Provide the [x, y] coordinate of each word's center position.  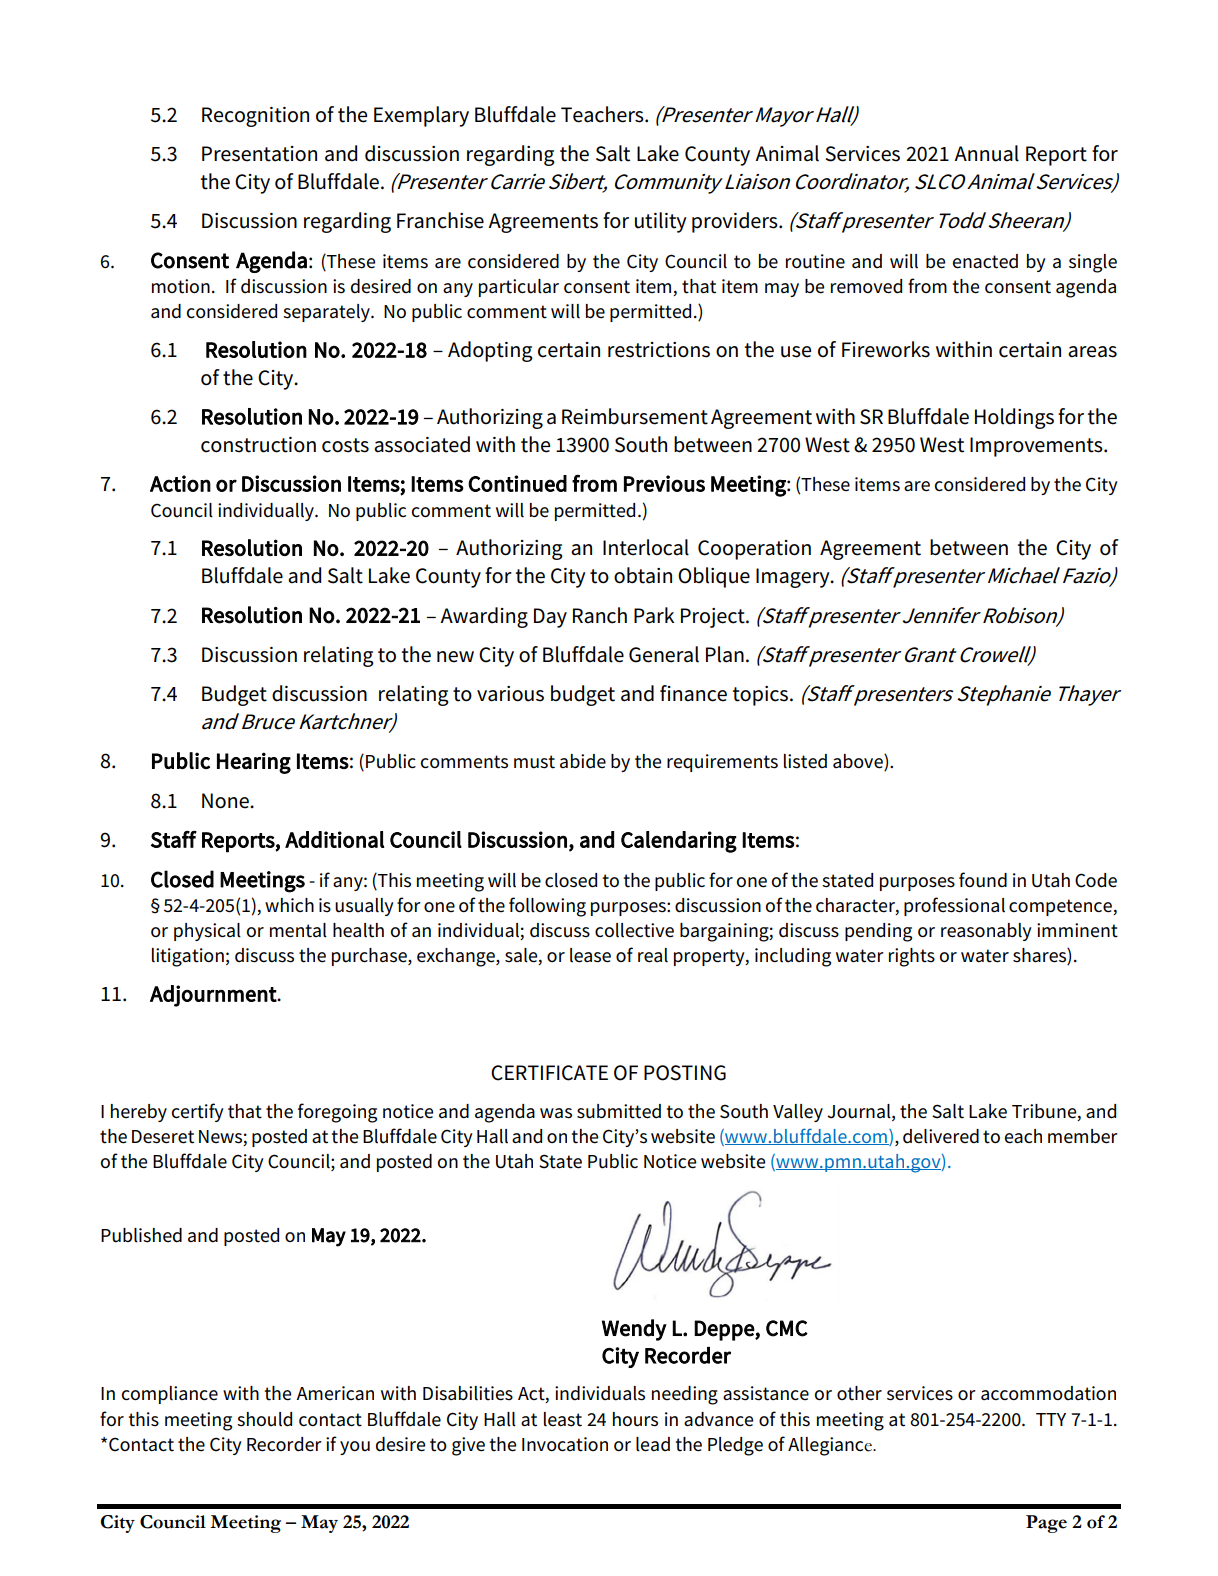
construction [258, 445]
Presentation [259, 154]
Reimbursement [635, 416]
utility [661, 222]
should [264, 1419]
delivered [941, 1136]
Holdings [1014, 418]
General [664, 654]
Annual [986, 153]
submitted [619, 1111]
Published [141, 1235]
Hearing [254, 763]
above [859, 762]
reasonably [986, 932]
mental [298, 930]
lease [590, 955]
